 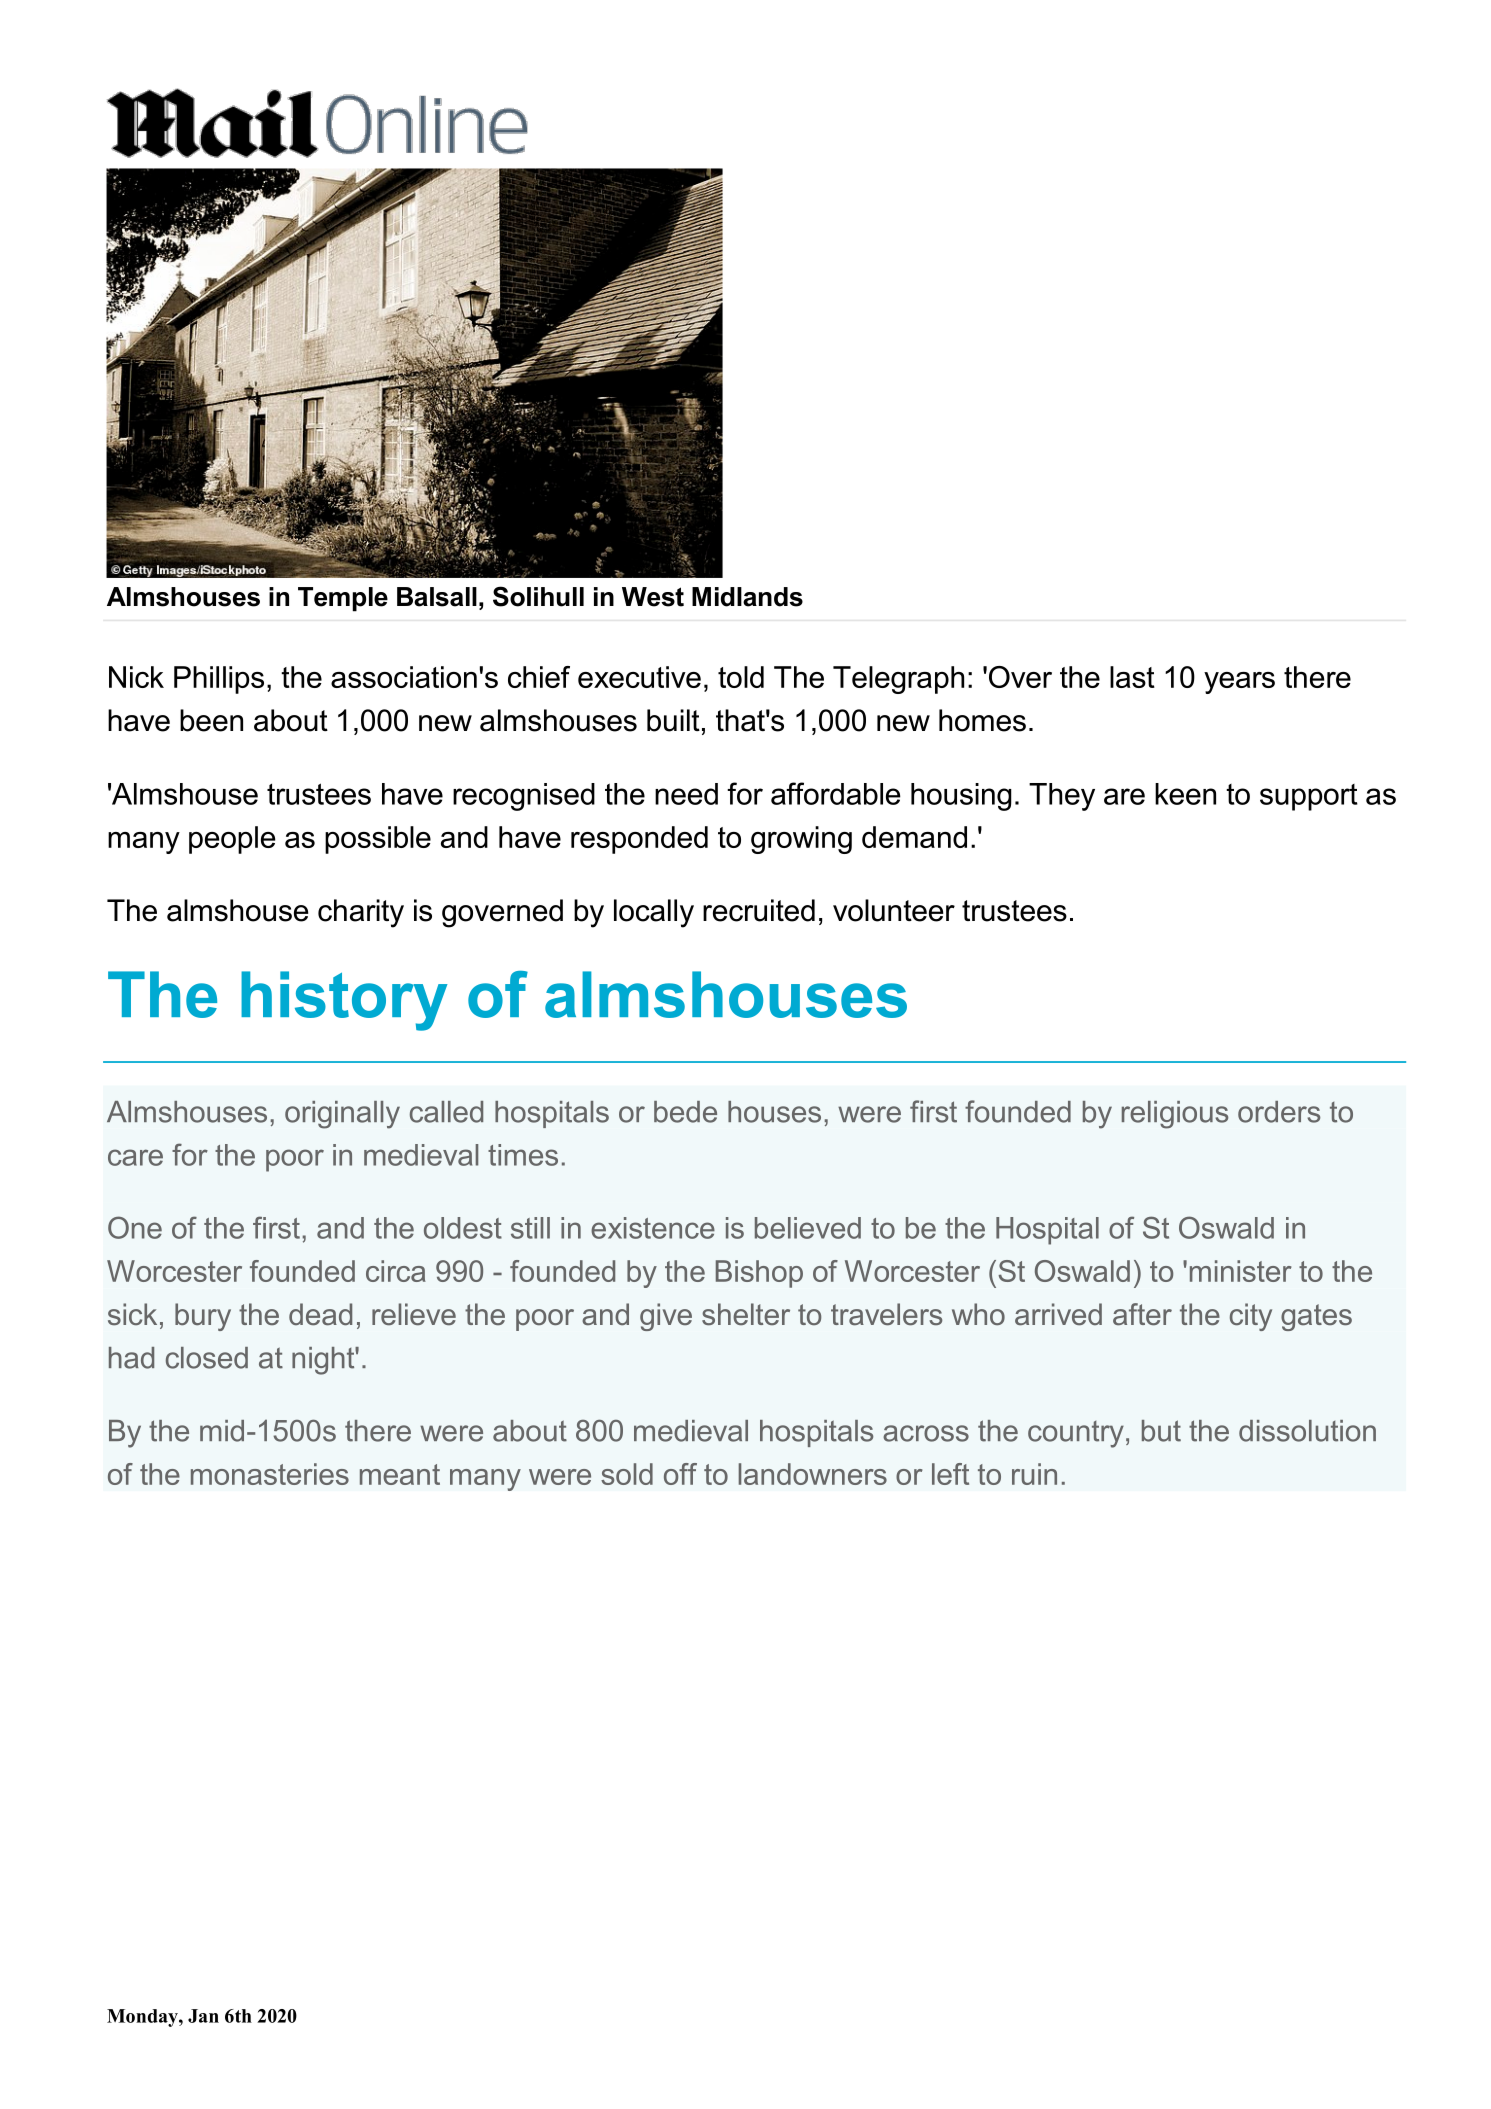 What do you see at coordinates (741, 677) in the document?
I see `told` at bounding box center [741, 677].
